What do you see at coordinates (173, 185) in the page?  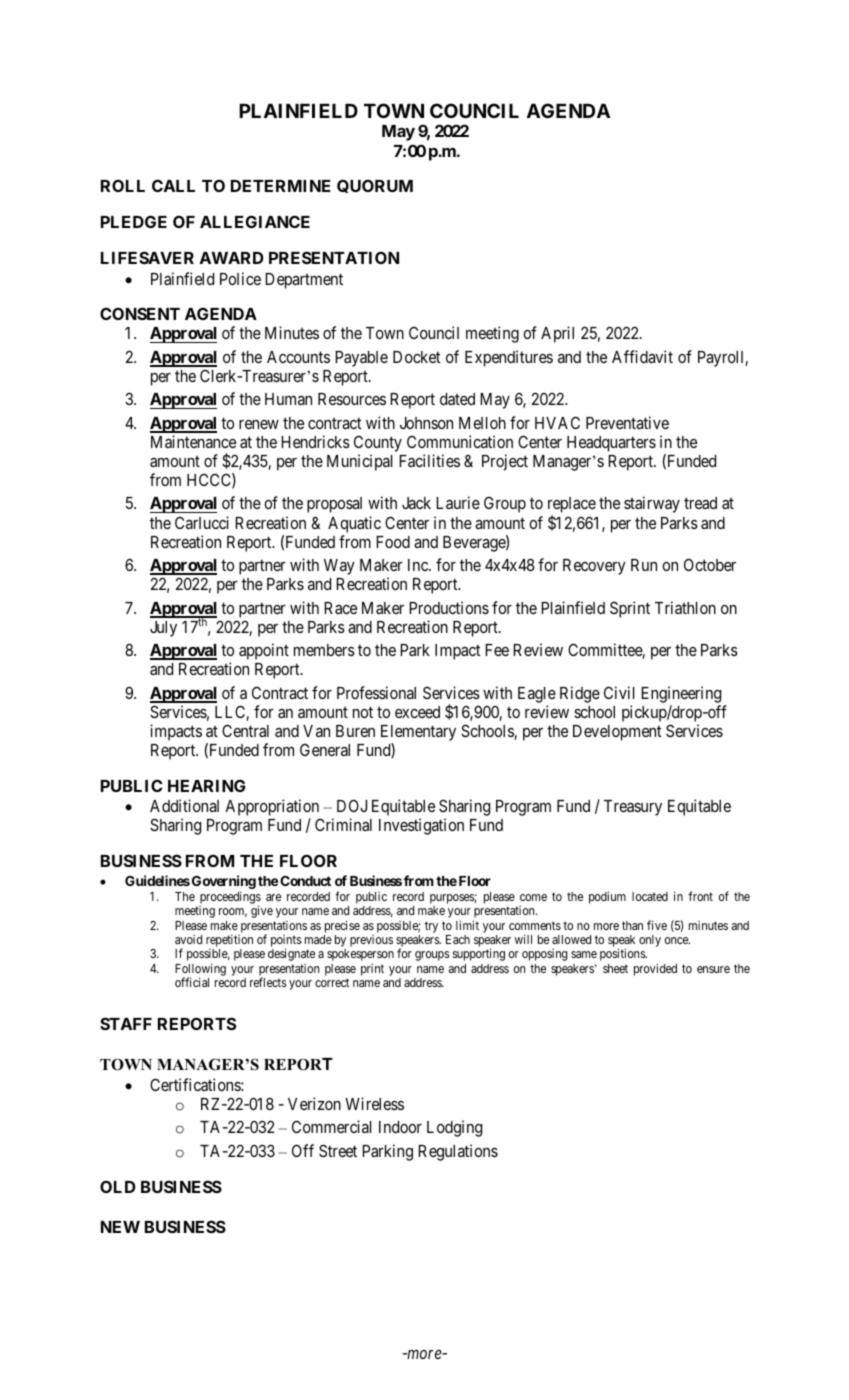 I see `CALL` at bounding box center [173, 185].
